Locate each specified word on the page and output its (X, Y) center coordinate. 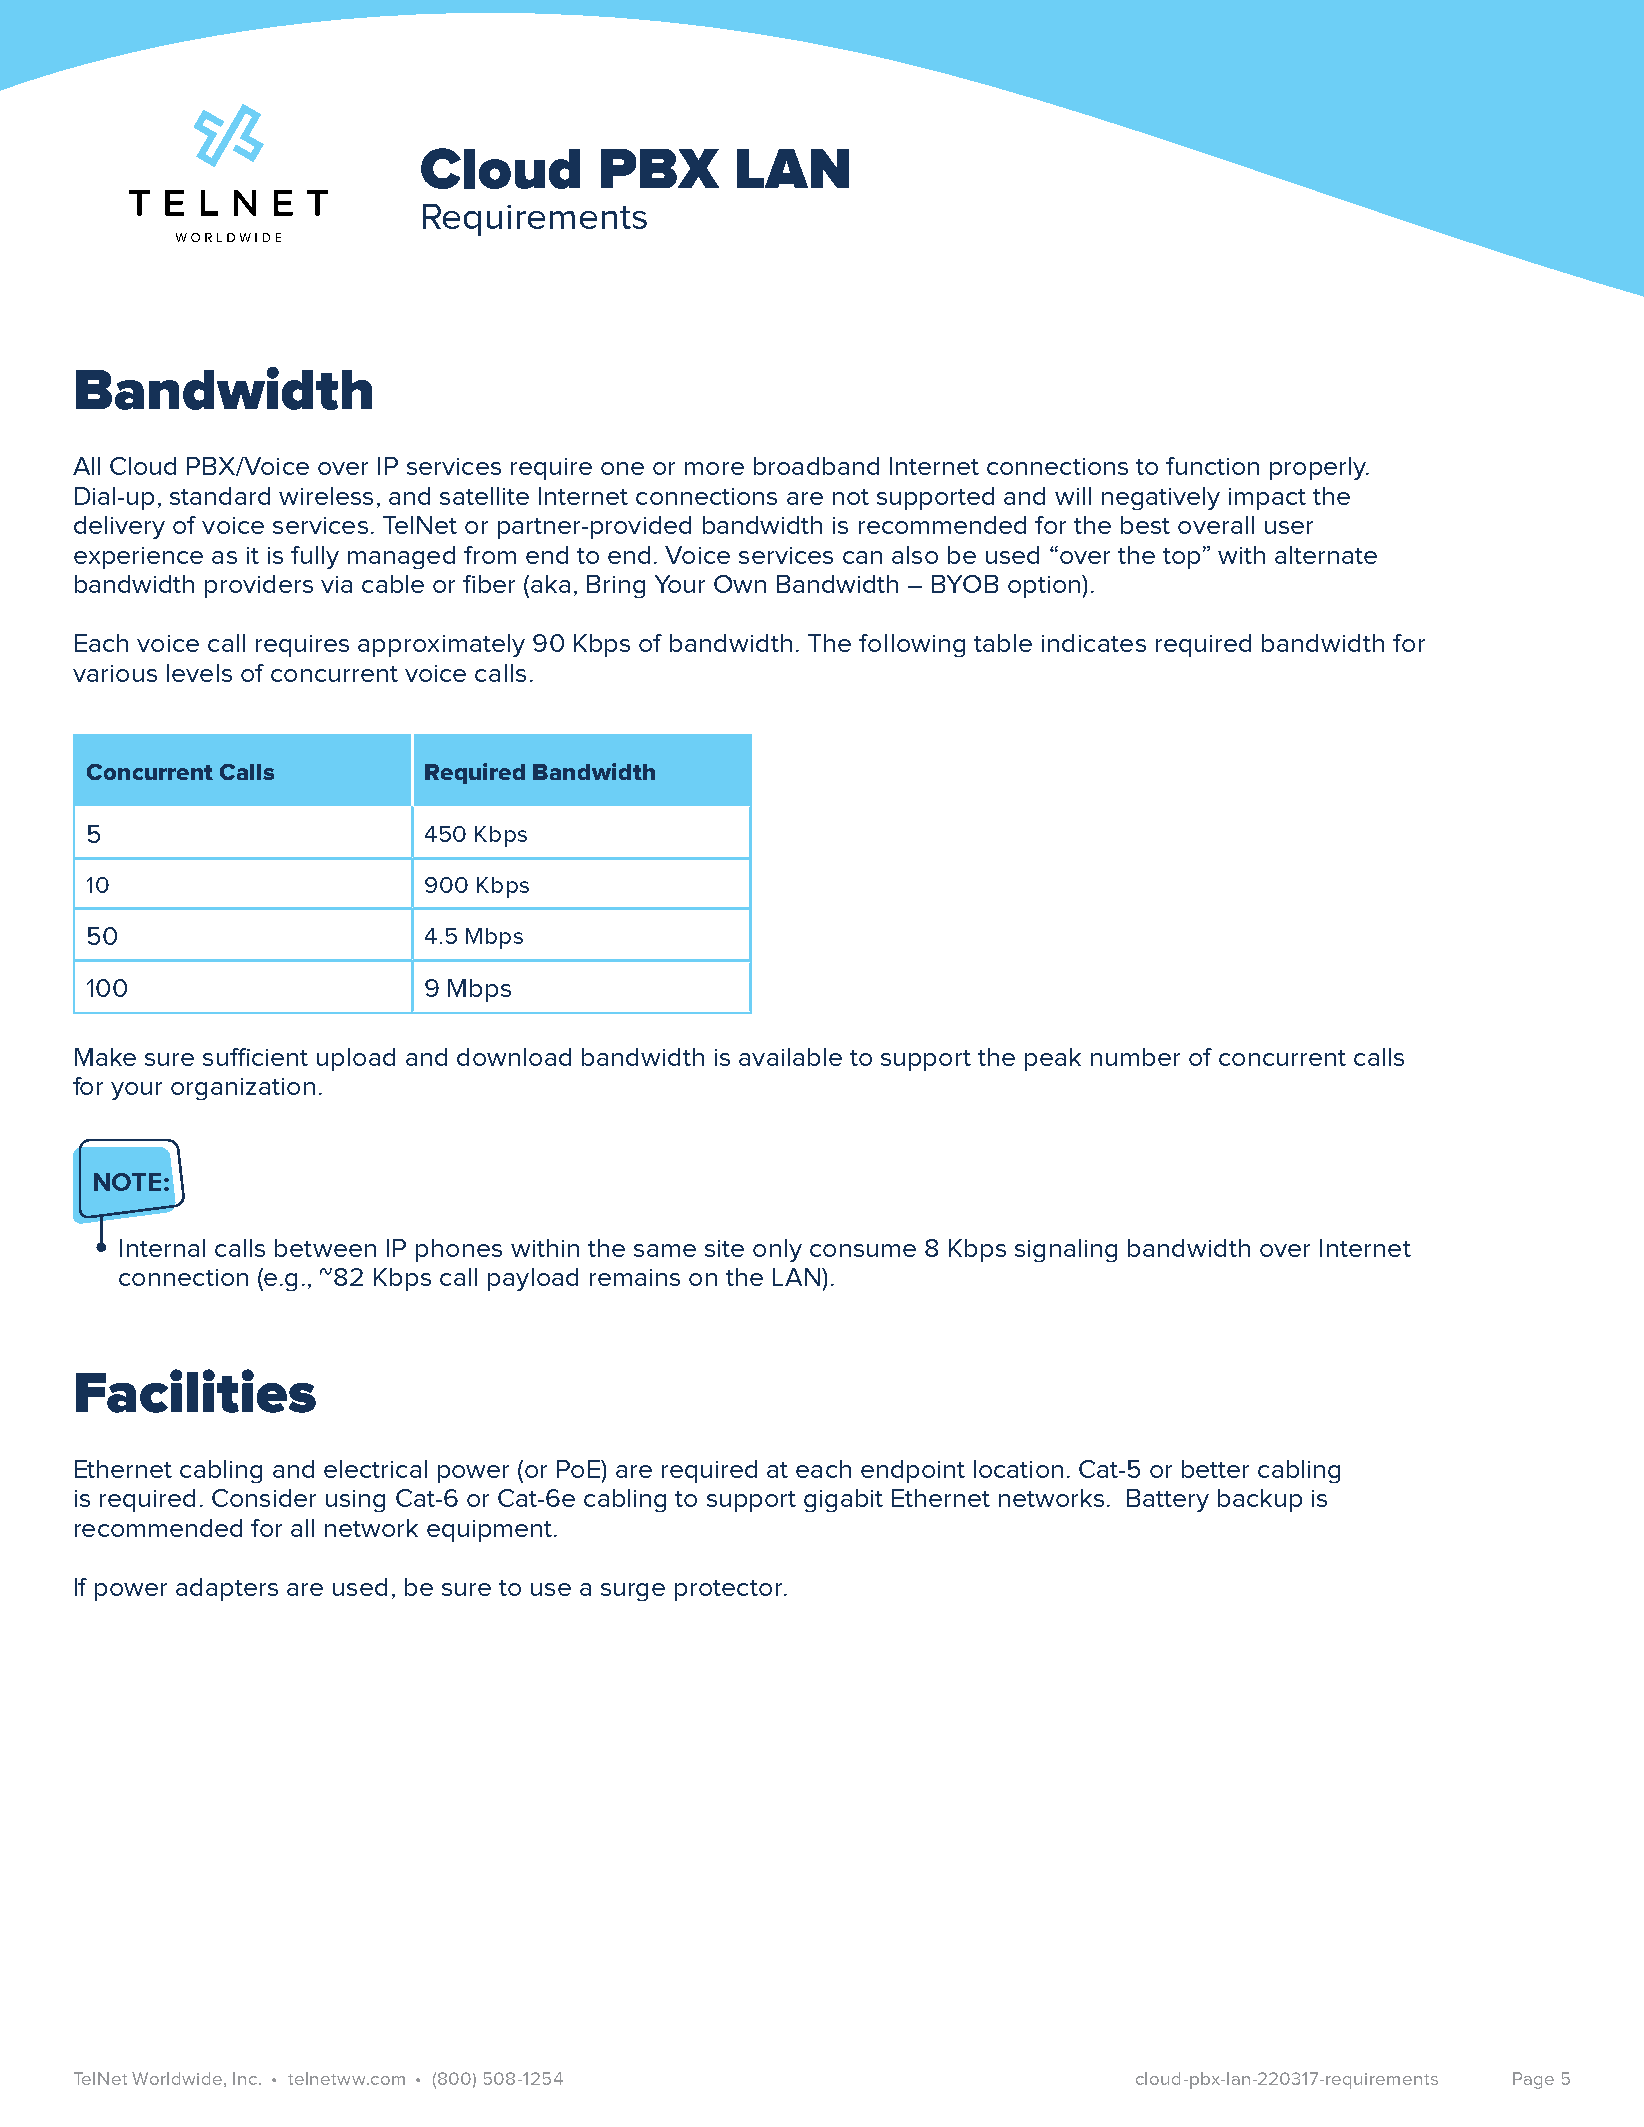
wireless (326, 496)
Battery (1168, 1500)
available (790, 1057)
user (1289, 527)
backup (1260, 1500)
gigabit (843, 1500)
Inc (246, 2078)
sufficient (255, 1057)
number (1135, 1057)
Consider (264, 1498)
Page (1533, 2080)
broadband (816, 466)
